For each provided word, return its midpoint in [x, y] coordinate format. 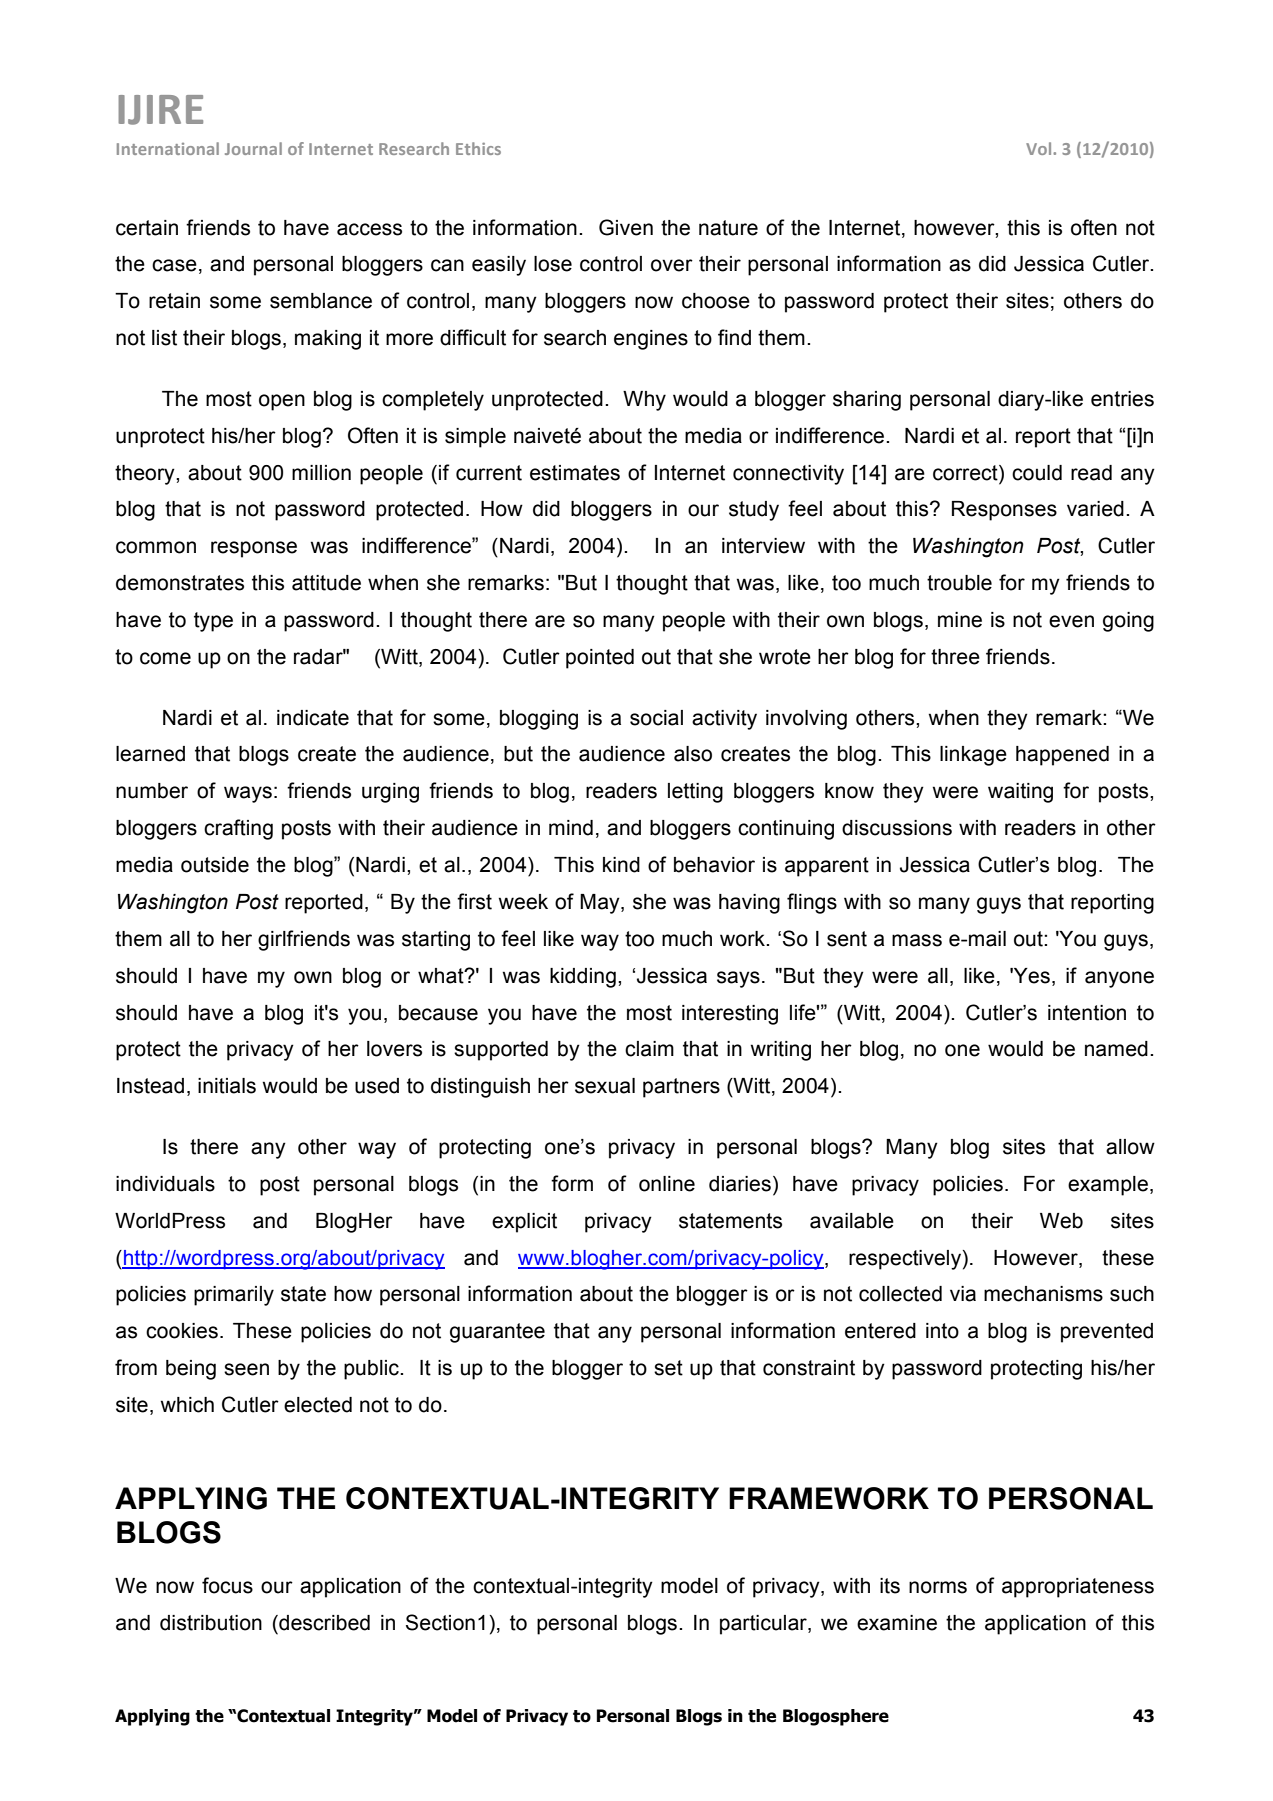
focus [227, 1585]
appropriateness [1078, 1588]
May [601, 904]
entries [1122, 399]
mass [917, 940]
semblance [321, 301]
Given [626, 227]
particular [764, 1625]
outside [215, 865]
